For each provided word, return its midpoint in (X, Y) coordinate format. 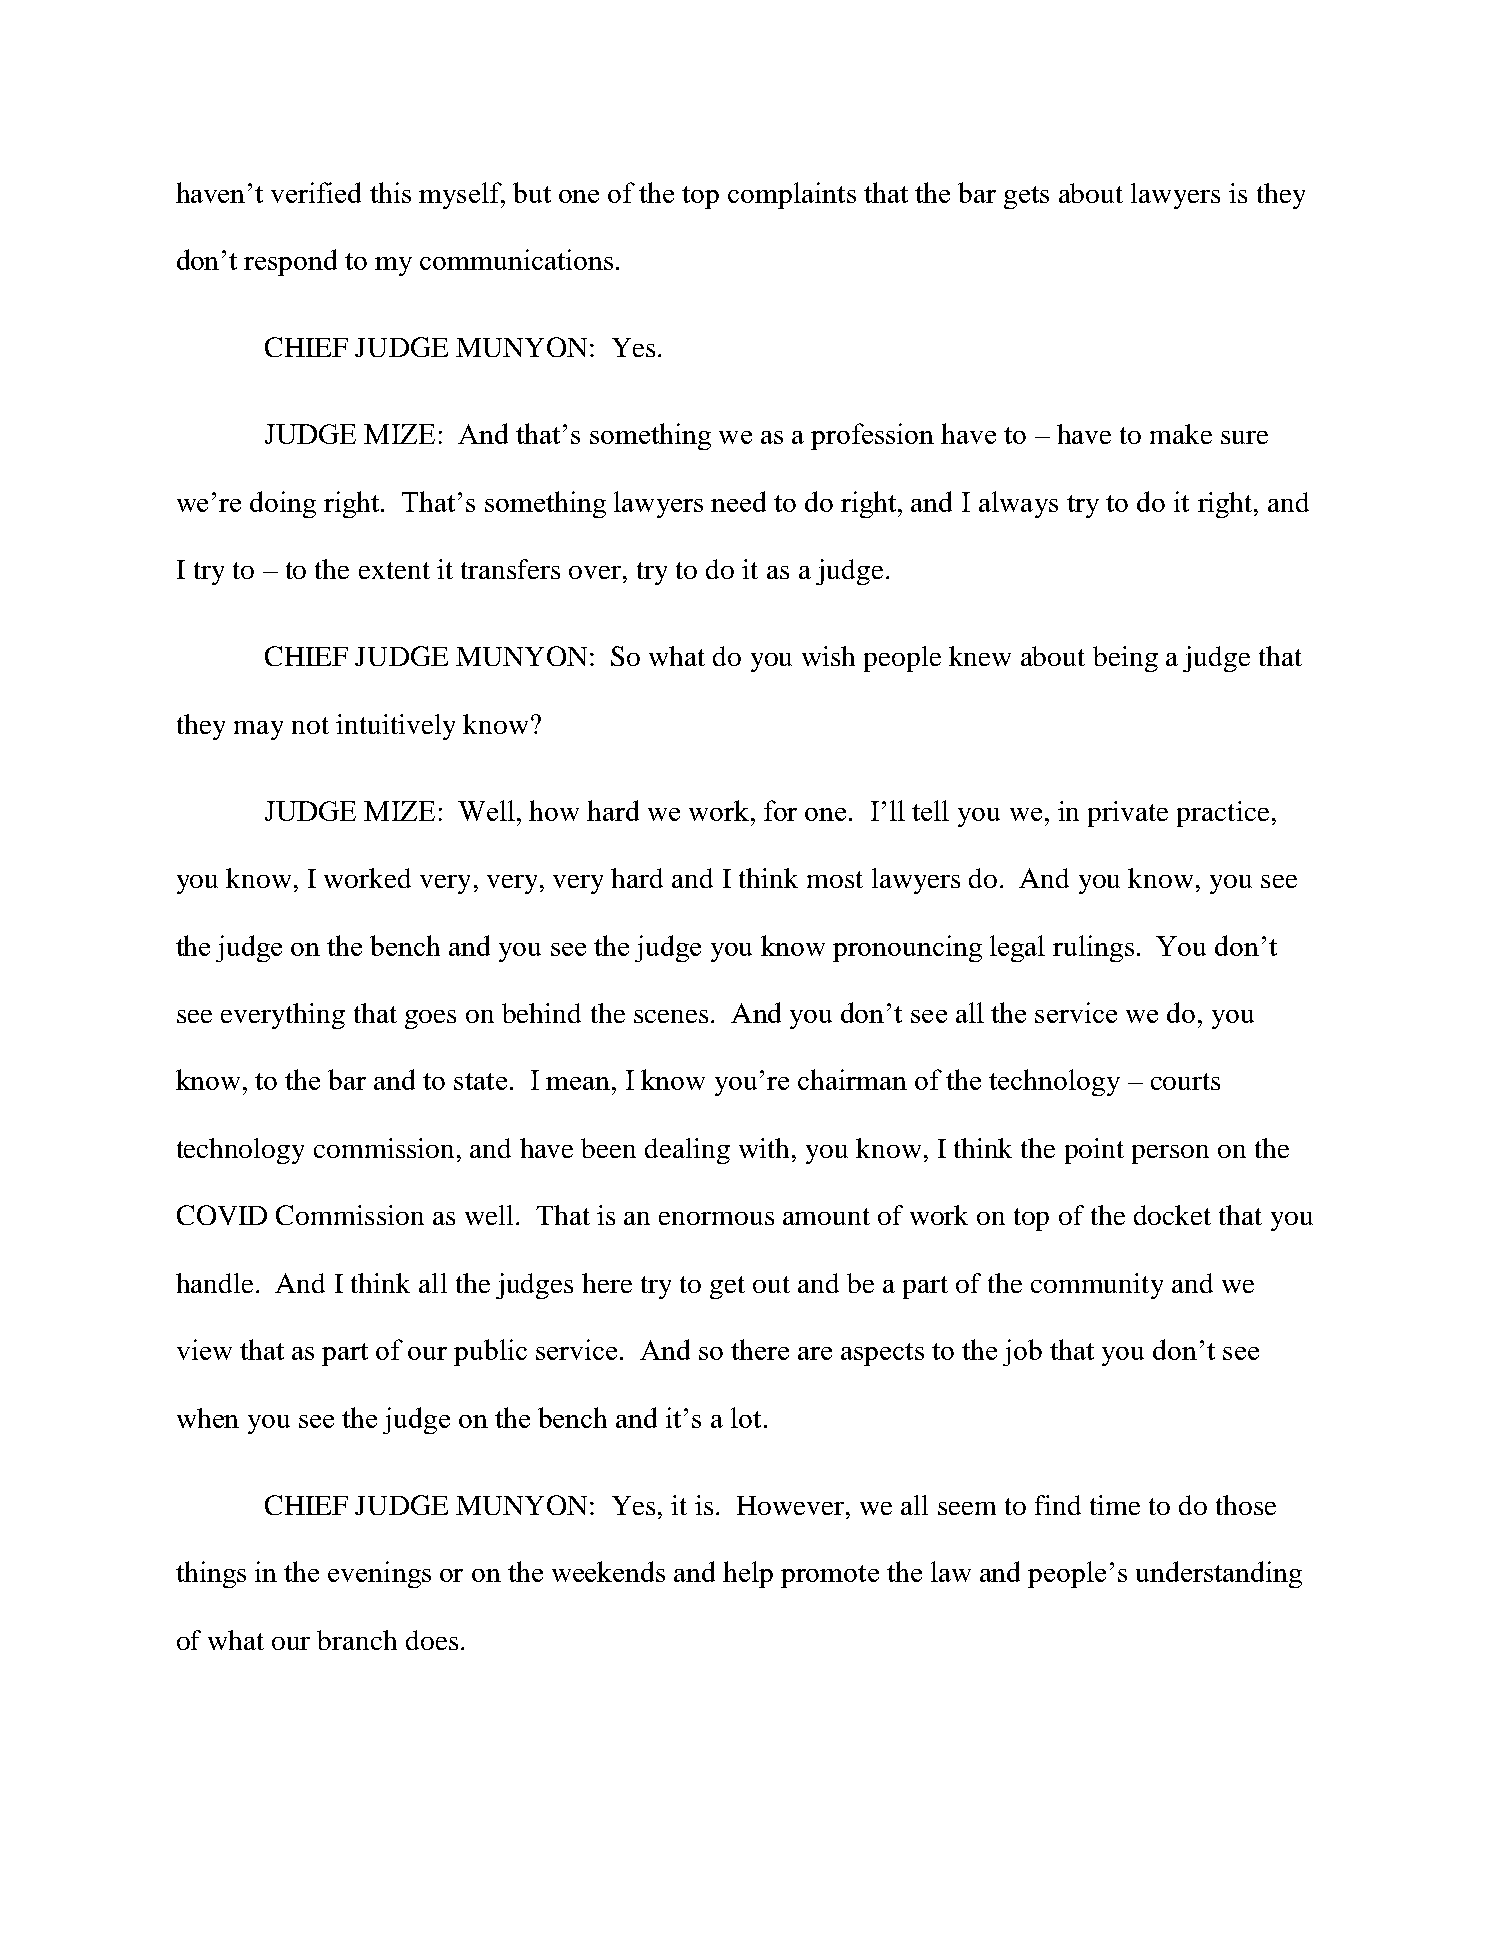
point (1094, 1151)
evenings (379, 1574)
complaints (792, 195)
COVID (222, 1215)
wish (828, 656)
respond (290, 262)
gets (1026, 197)
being (1125, 659)
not (310, 725)
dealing (687, 1151)
